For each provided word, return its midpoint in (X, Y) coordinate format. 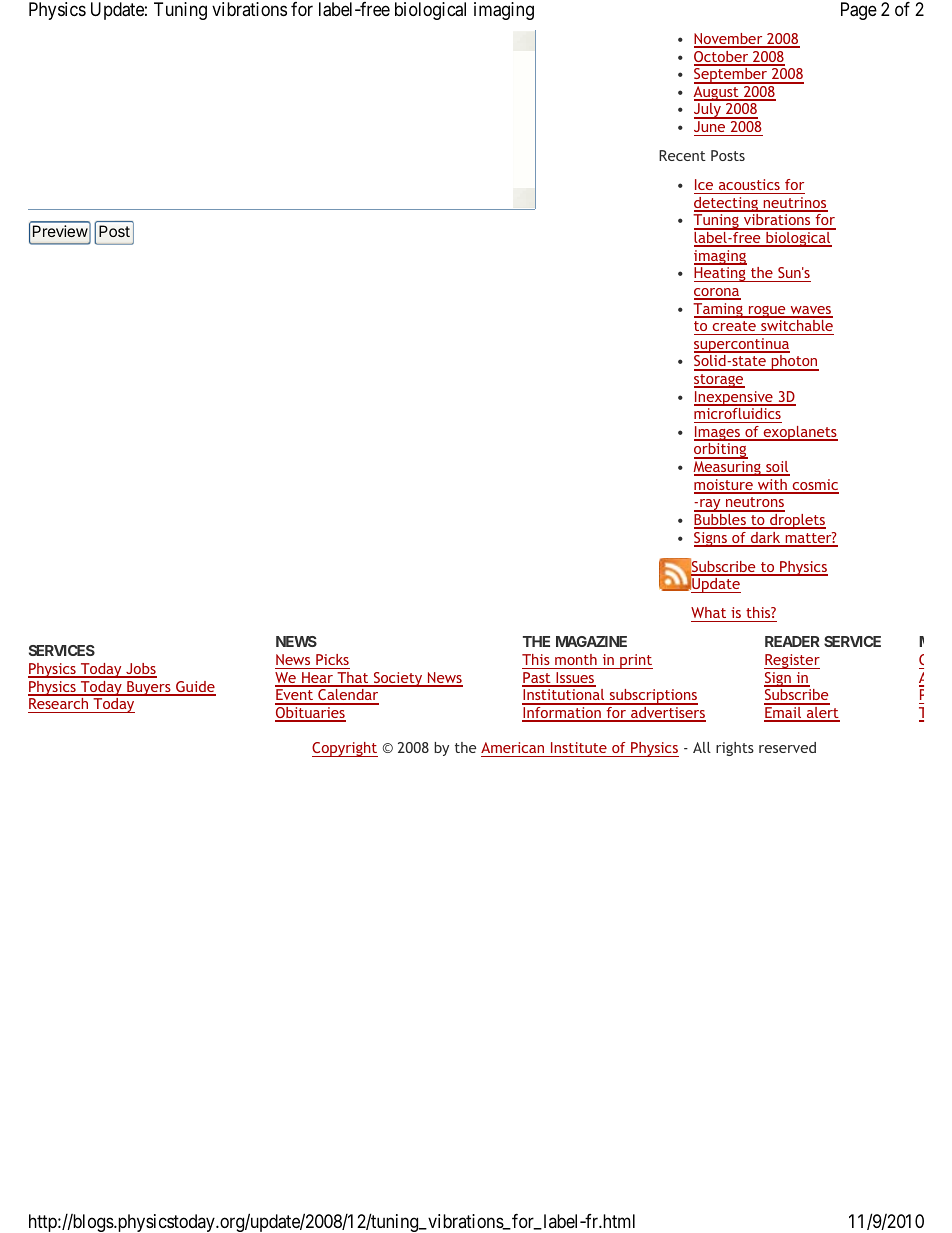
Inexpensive (734, 398)
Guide (195, 688)
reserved (787, 747)
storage (719, 381)
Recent (682, 155)
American (512, 747)
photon (794, 363)
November (729, 40)
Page (859, 11)
